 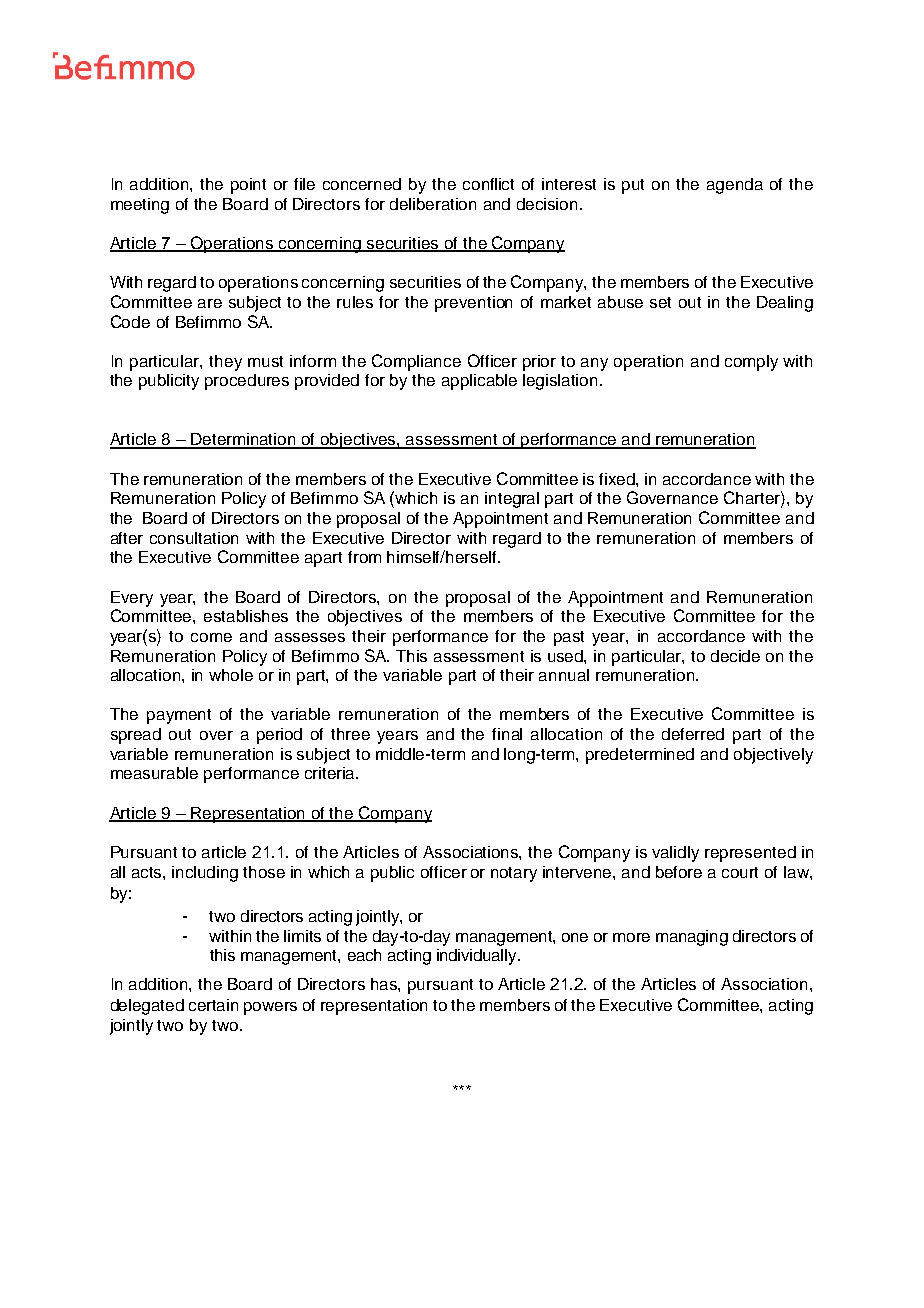 What do you see at coordinates (140, 206) in the screenshot?
I see `meeting` at bounding box center [140, 206].
